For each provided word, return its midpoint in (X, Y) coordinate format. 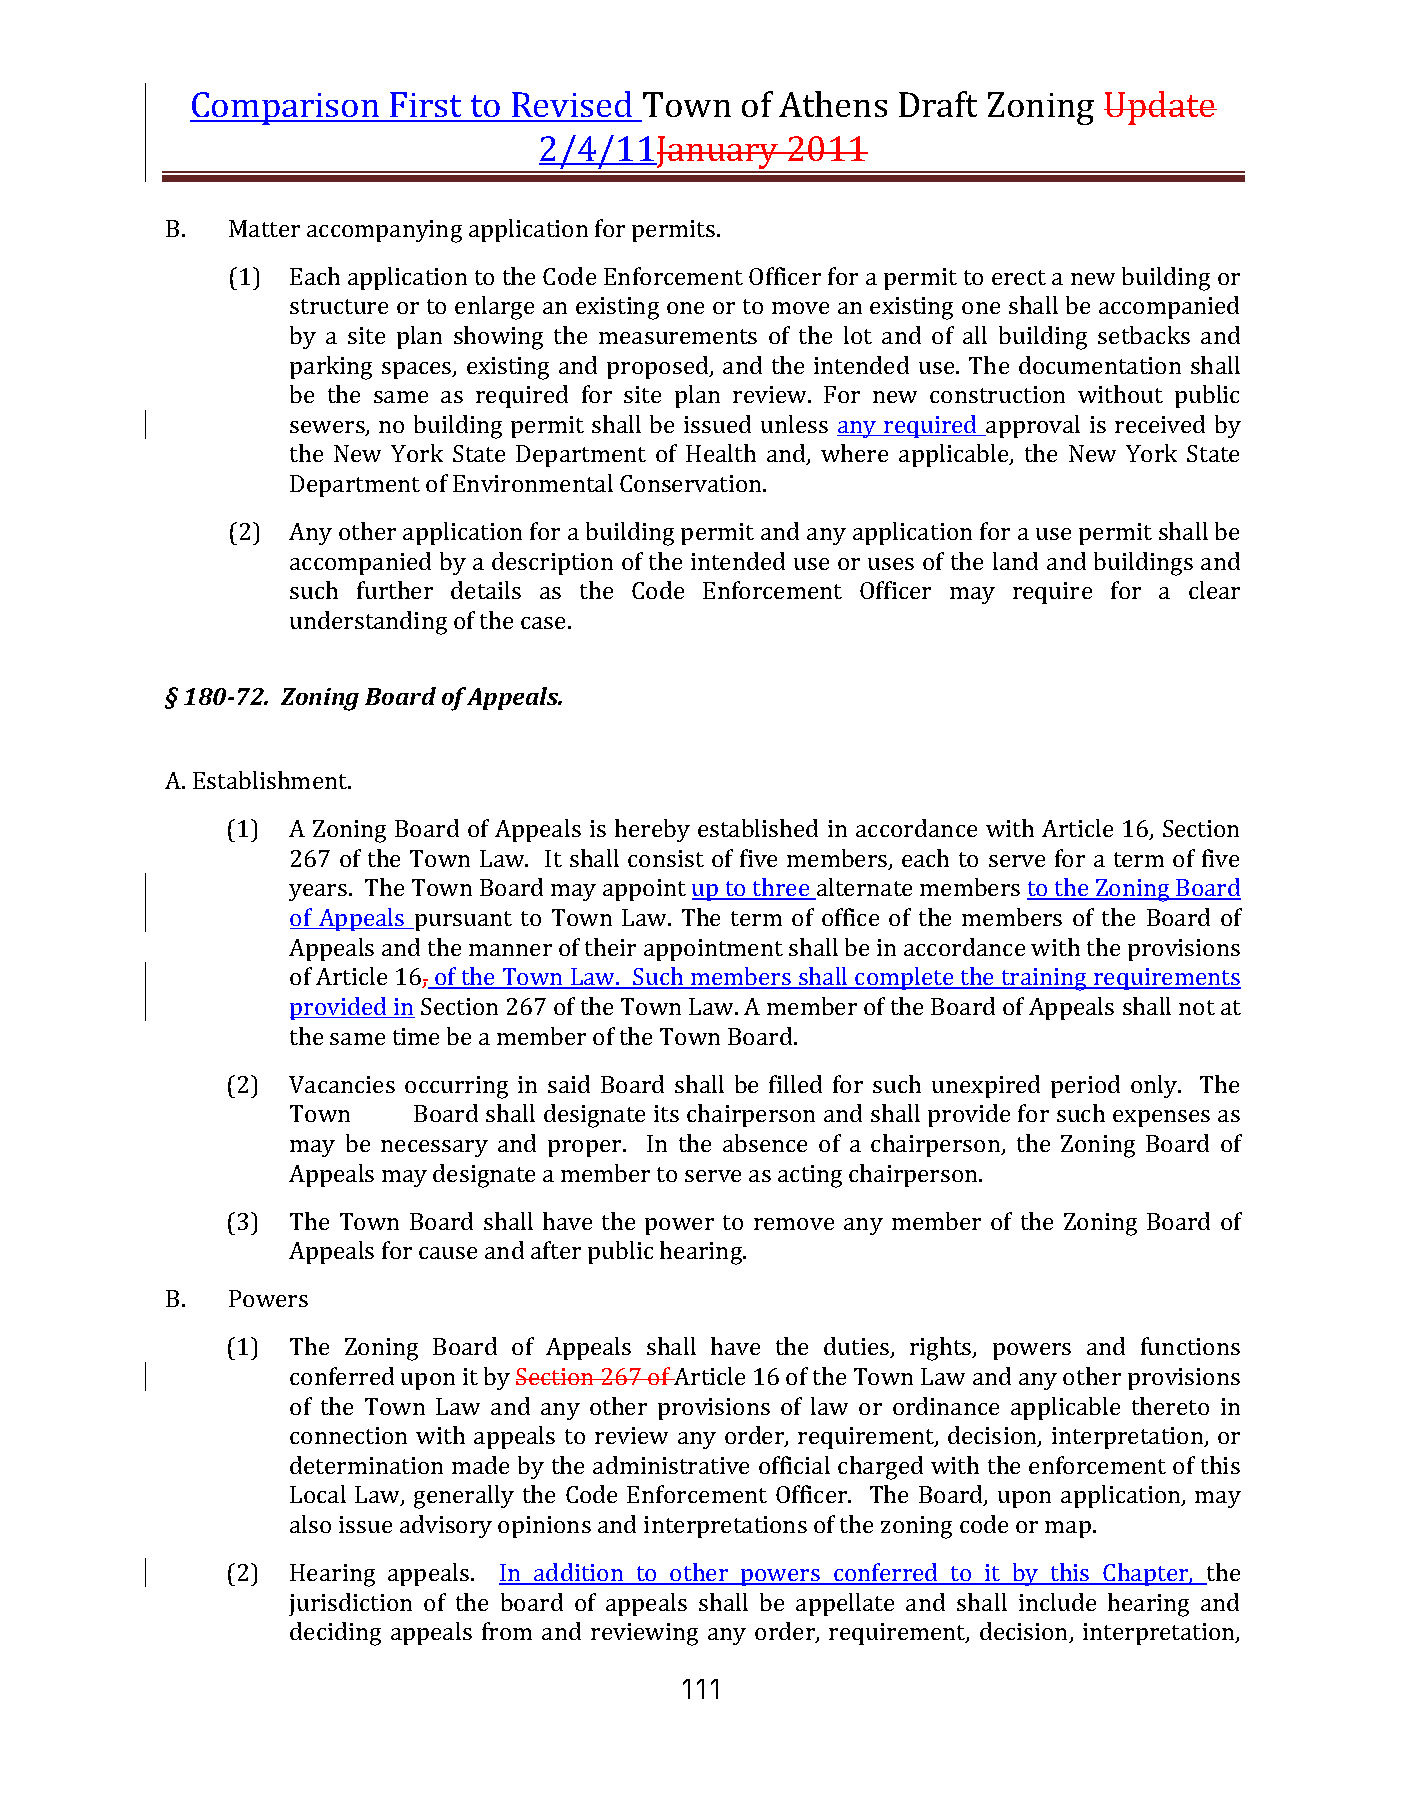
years (318, 892)
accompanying (384, 231)
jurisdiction (350, 1604)
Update (1160, 108)
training (1044, 979)
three (781, 889)
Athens (833, 104)
